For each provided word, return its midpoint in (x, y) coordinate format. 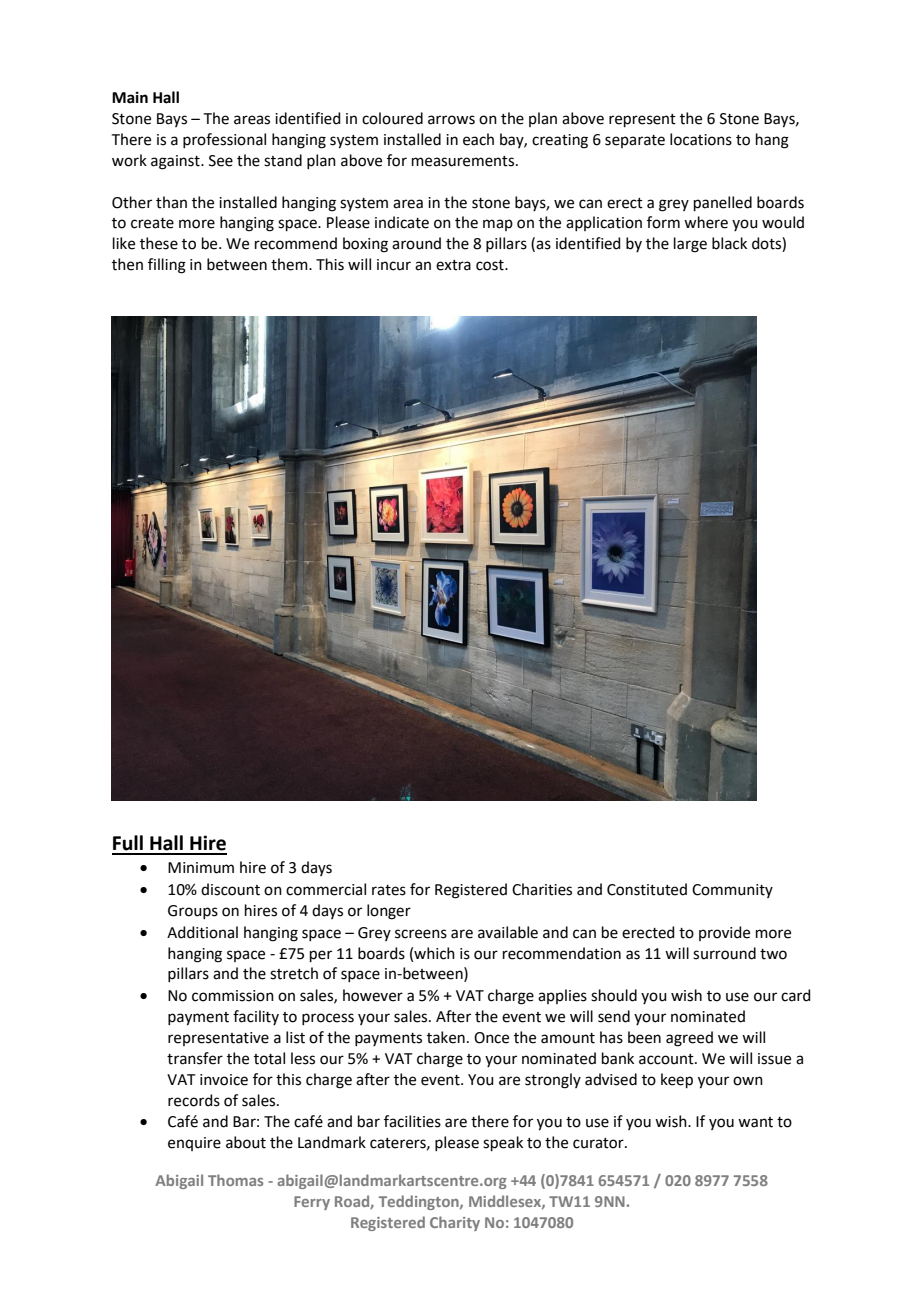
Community (732, 891)
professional (224, 140)
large (690, 245)
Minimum (201, 868)
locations (701, 139)
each (478, 139)
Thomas (235, 1180)
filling (167, 266)
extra (453, 265)
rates (389, 890)
